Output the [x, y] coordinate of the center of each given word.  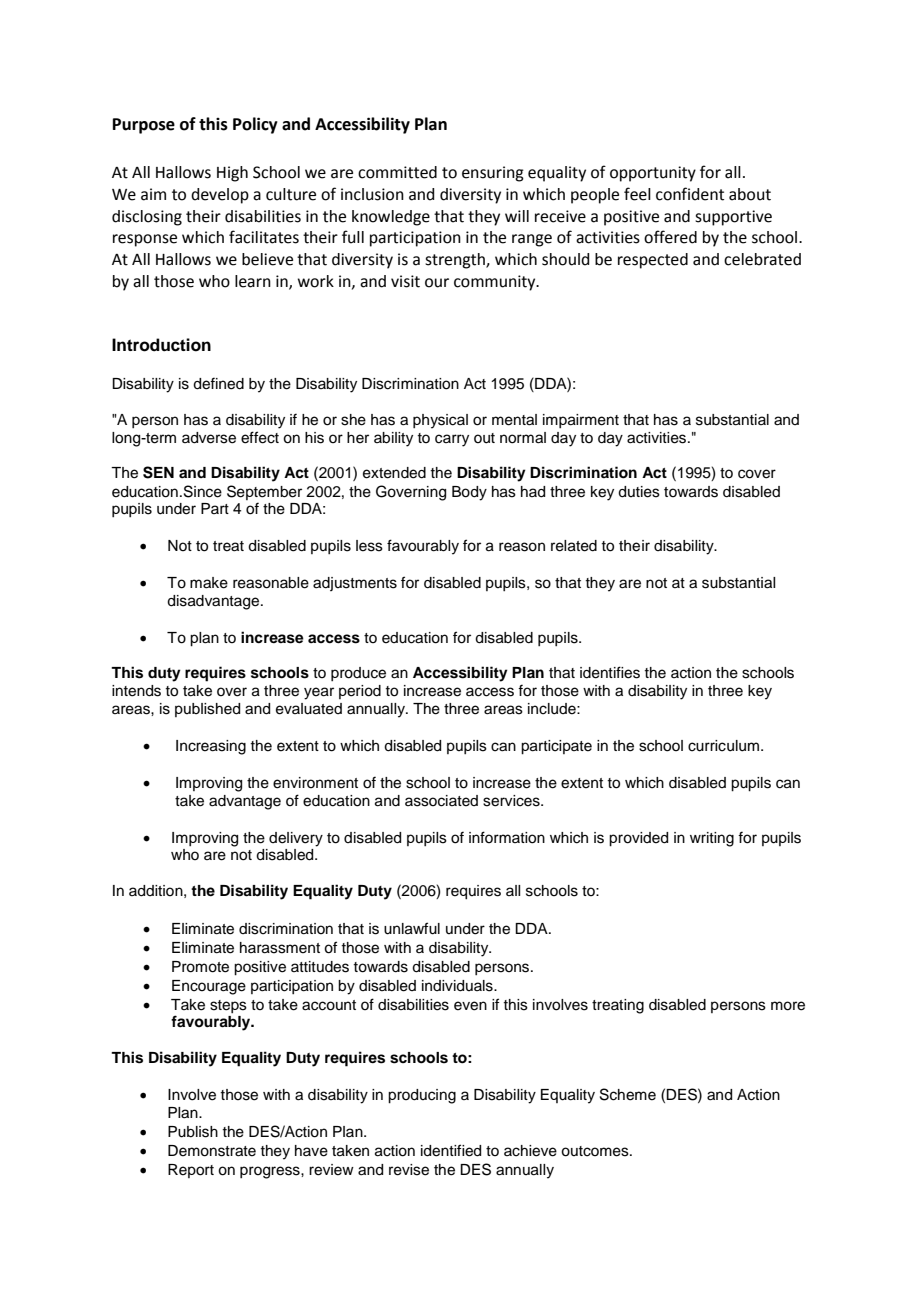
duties [639, 492]
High [232, 174]
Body [469, 493]
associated [441, 801]
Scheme [628, 1094]
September [264, 492]
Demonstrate [212, 1151]
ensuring [493, 174]
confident [690, 194]
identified [451, 1150]
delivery [296, 839]
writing [712, 839]
